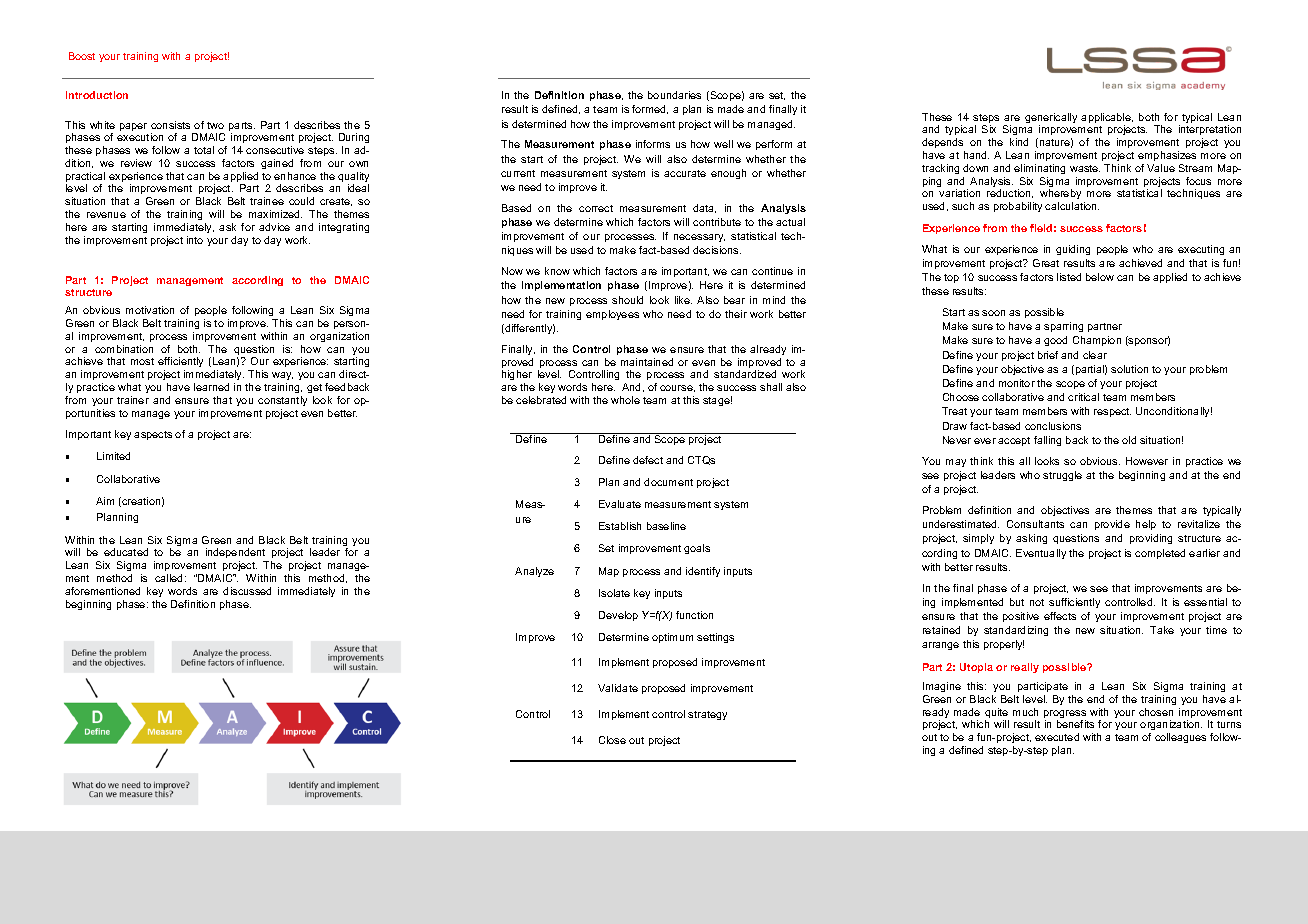 The width and height of the screenshot is (1308, 924). I want to click on benefits, so click(1075, 724).
